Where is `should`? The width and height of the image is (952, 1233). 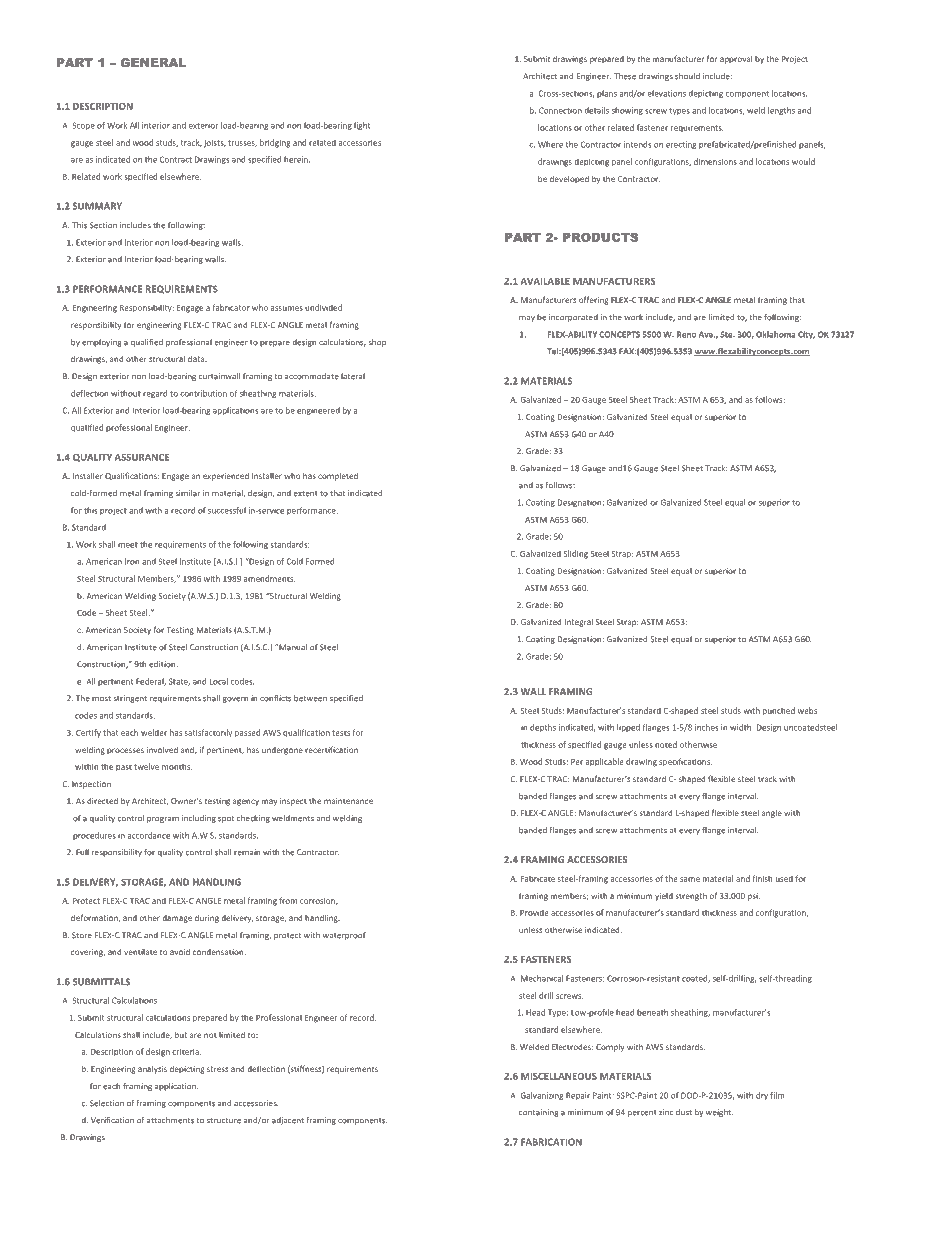
should is located at coordinates (687, 76).
